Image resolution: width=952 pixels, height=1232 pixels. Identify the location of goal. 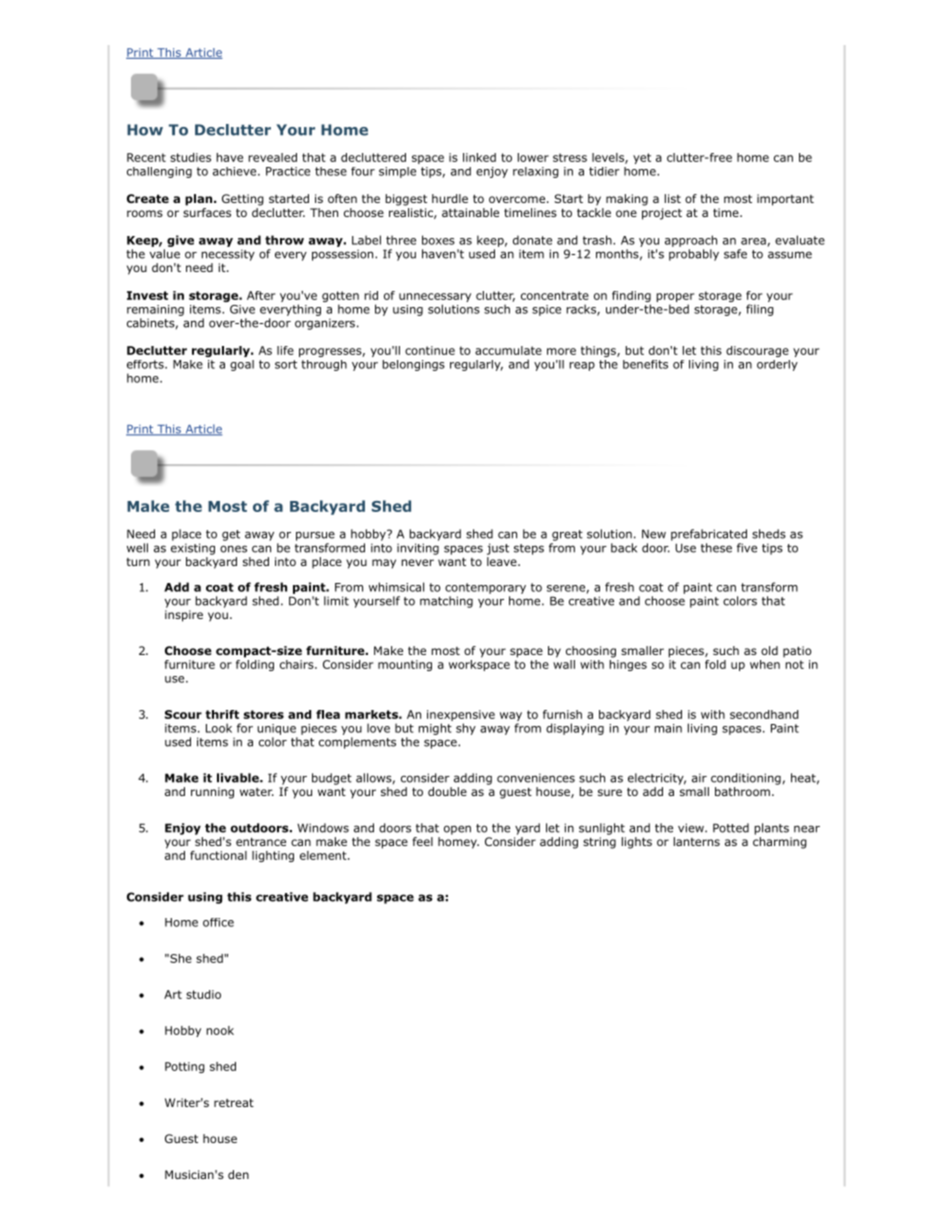
(242, 365).
